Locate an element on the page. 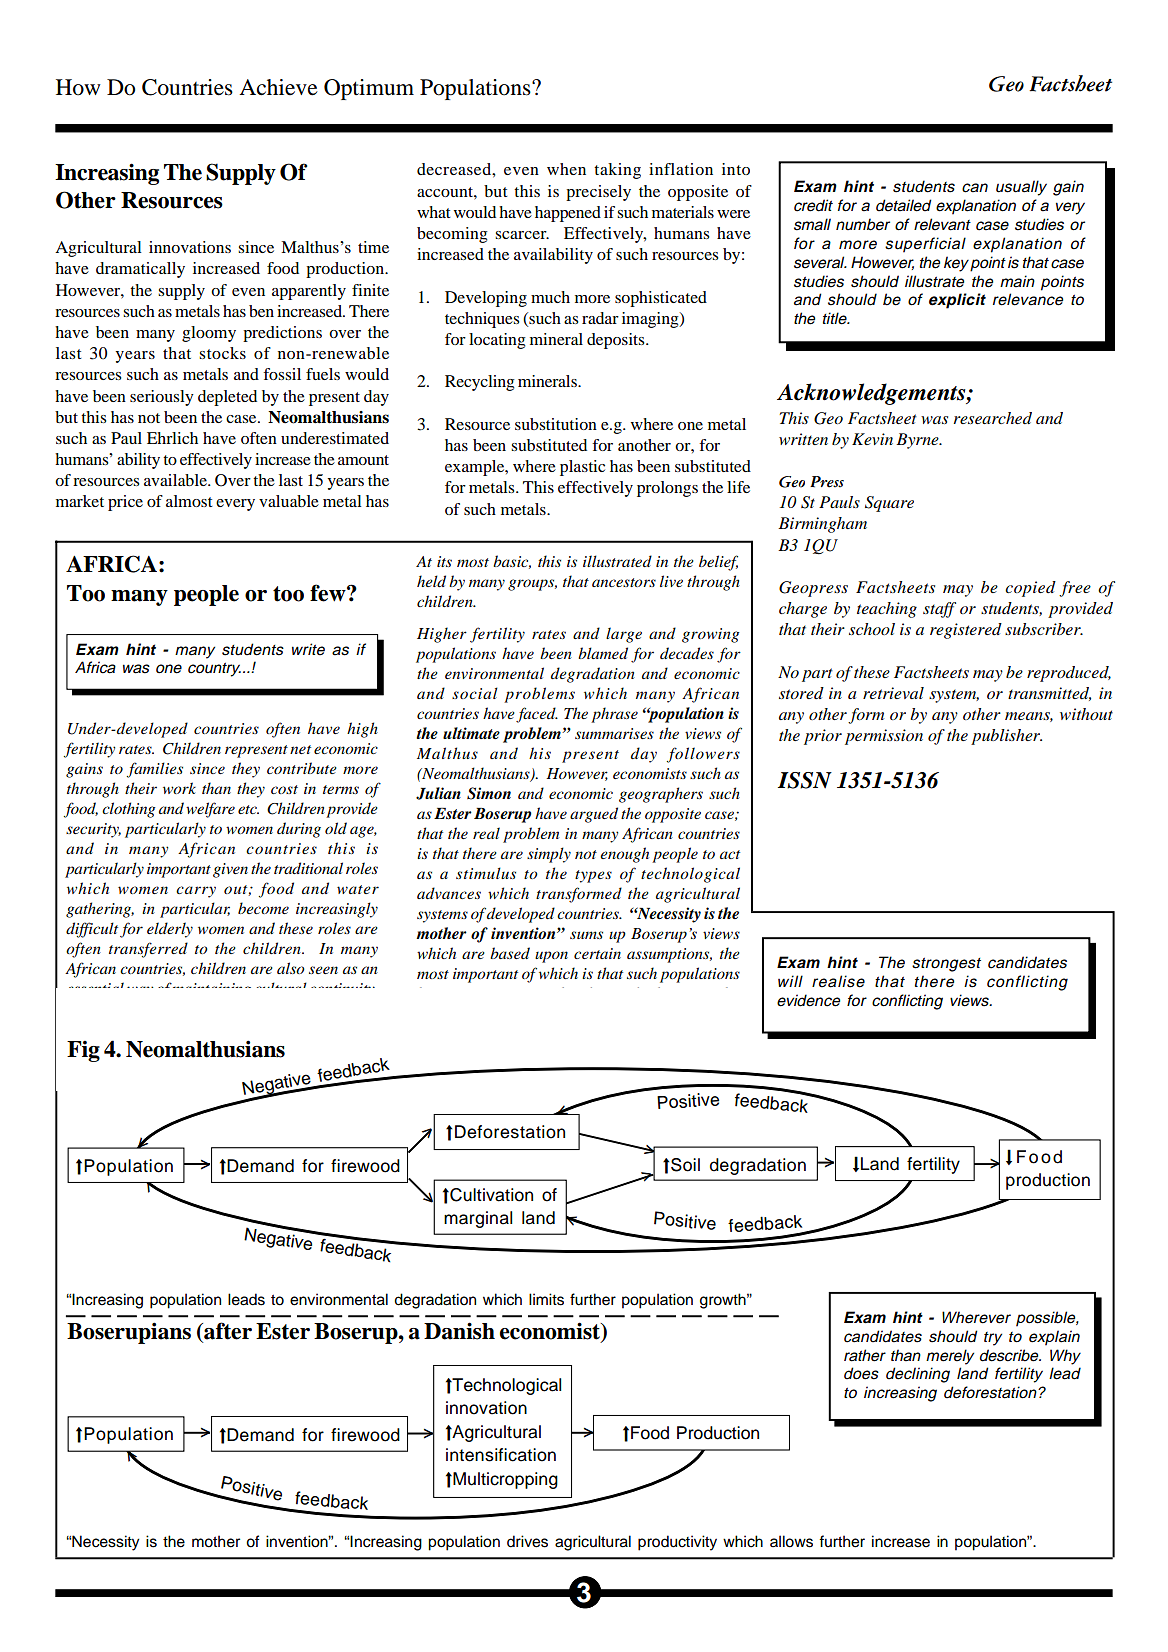  price is located at coordinates (125, 503).
